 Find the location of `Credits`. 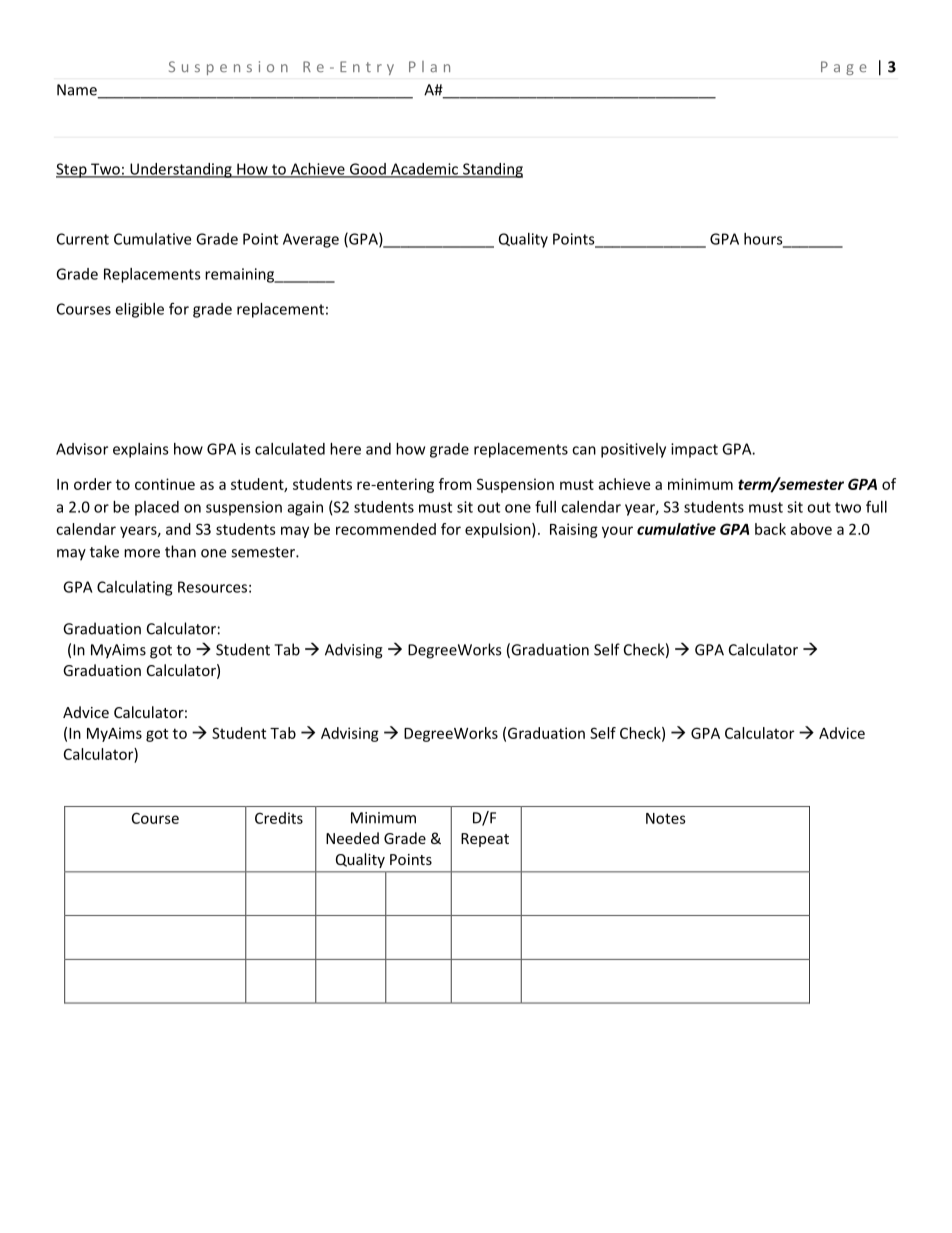

Credits is located at coordinates (279, 818).
